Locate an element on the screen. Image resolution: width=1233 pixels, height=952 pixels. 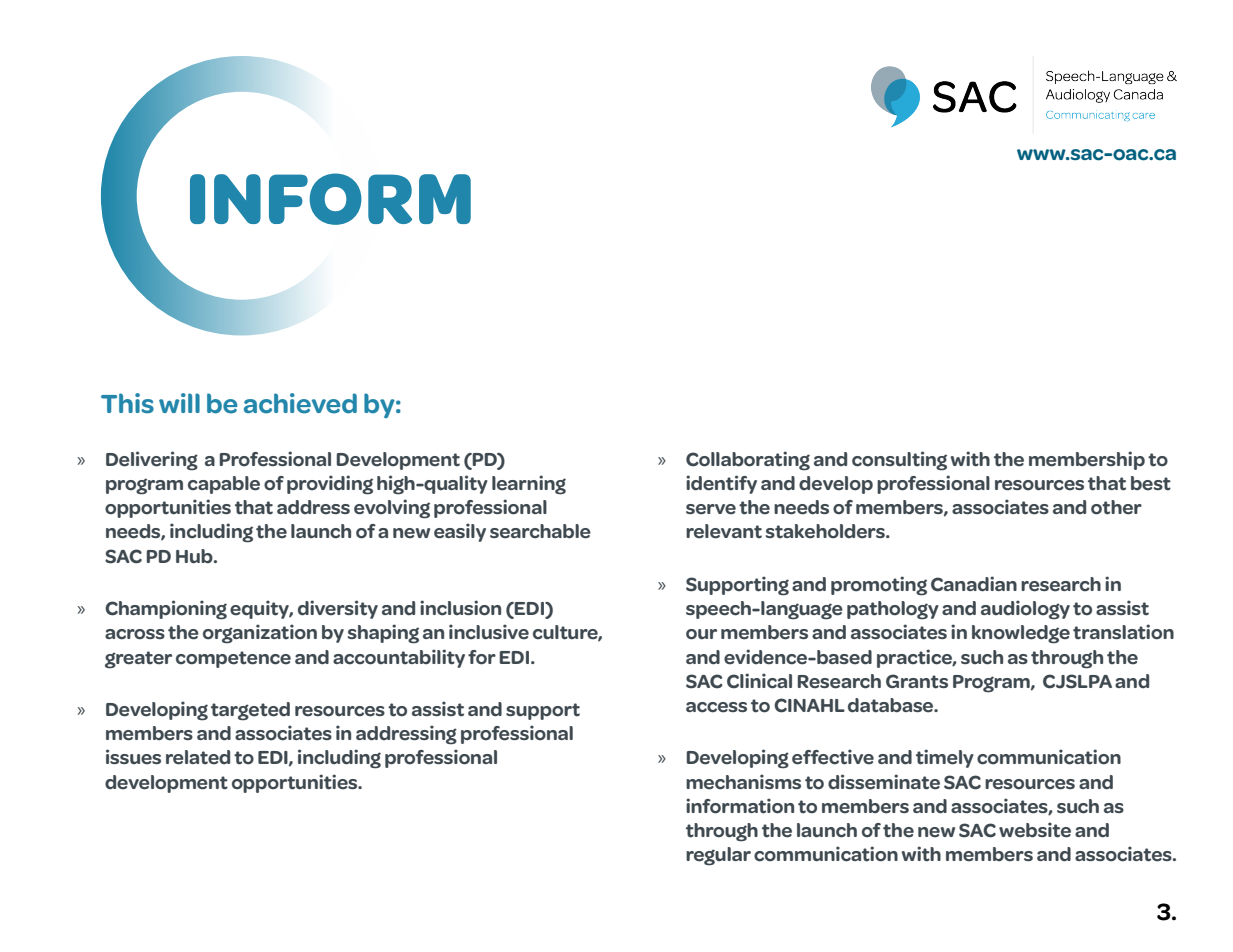
inclusive is located at coordinates (489, 632).
